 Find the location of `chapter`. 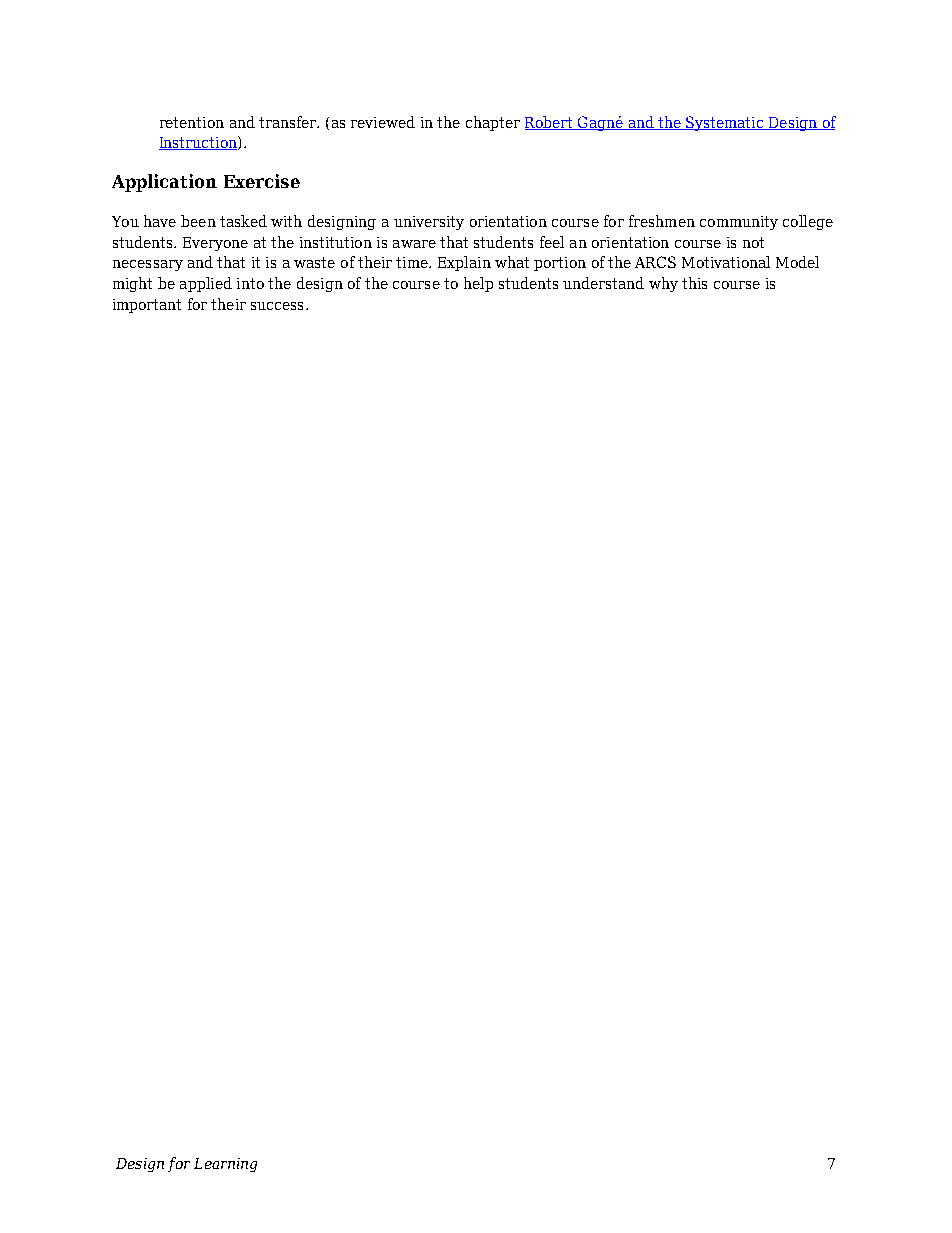

chapter is located at coordinates (493, 123).
